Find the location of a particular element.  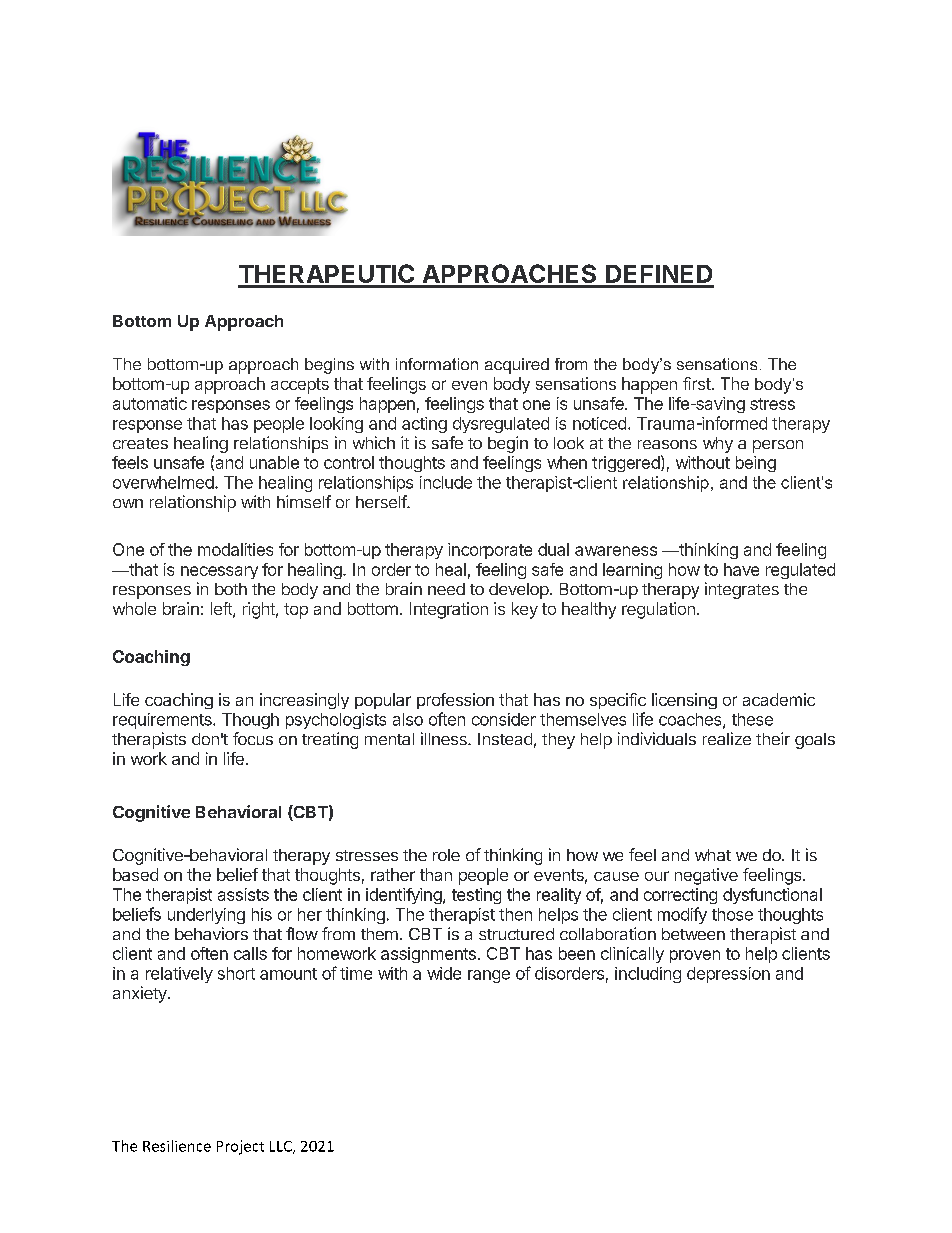

first is located at coordinates (697, 383).
